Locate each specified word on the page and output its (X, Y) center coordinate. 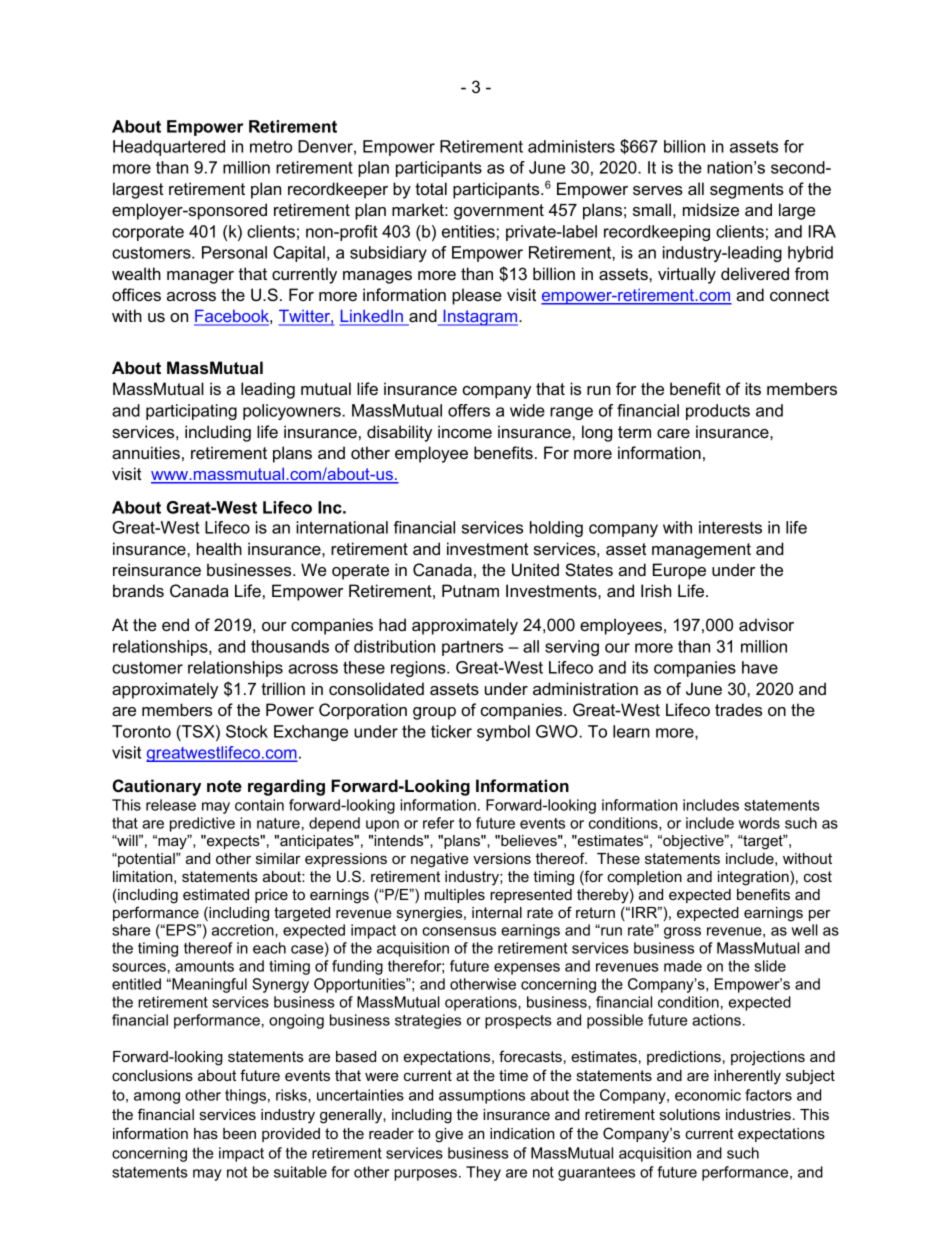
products (718, 412)
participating (191, 412)
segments (747, 191)
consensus (459, 931)
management (701, 551)
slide (770, 966)
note (224, 786)
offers (469, 410)
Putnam (470, 590)
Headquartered (169, 148)
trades (738, 709)
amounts (204, 966)
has (206, 1133)
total (431, 188)
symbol (503, 733)
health (219, 548)
